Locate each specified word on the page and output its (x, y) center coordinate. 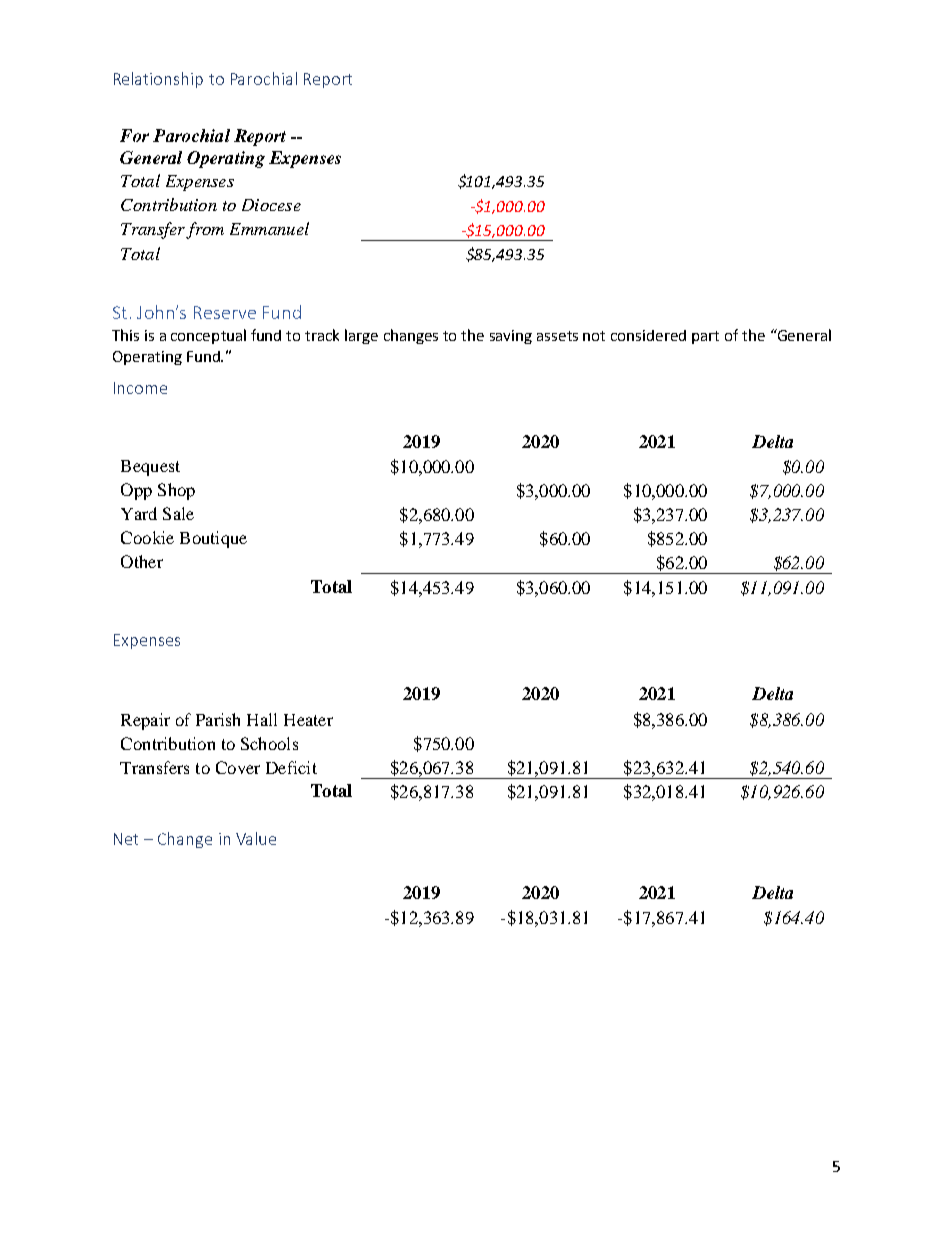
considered (648, 335)
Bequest (150, 468)
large (361, 336)
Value (256, 838)
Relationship (158, 80)
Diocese (271, 205)
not (594, 336)
